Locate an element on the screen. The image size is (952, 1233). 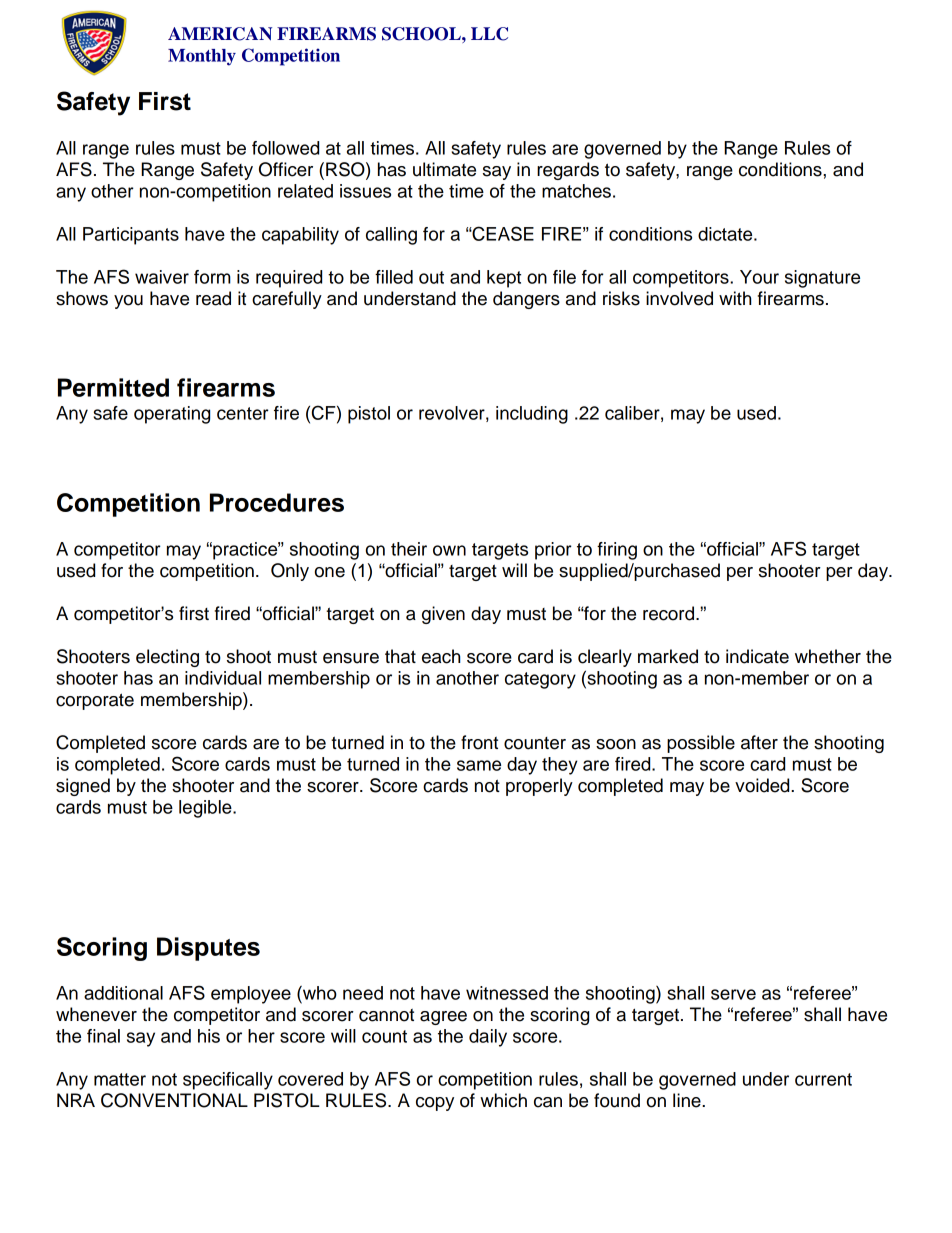
own is located at coordinates (449, 550).
